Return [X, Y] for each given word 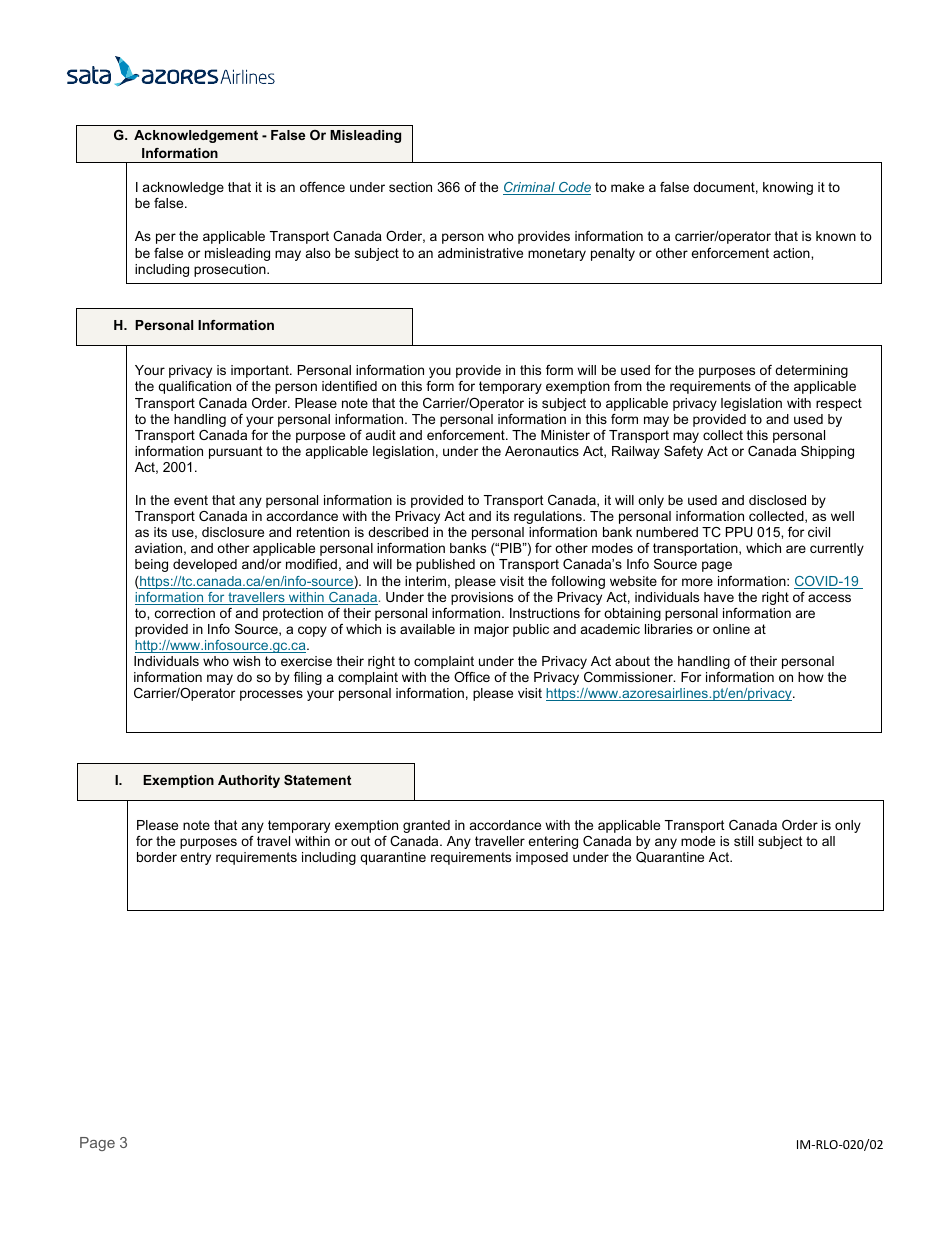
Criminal [530, 188]
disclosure [233, 532]
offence [322, 187]
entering [553, 842]
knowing [788, 188]
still [743, 841]
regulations [549, 517]
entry [195, 858]
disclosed [777, 500]
